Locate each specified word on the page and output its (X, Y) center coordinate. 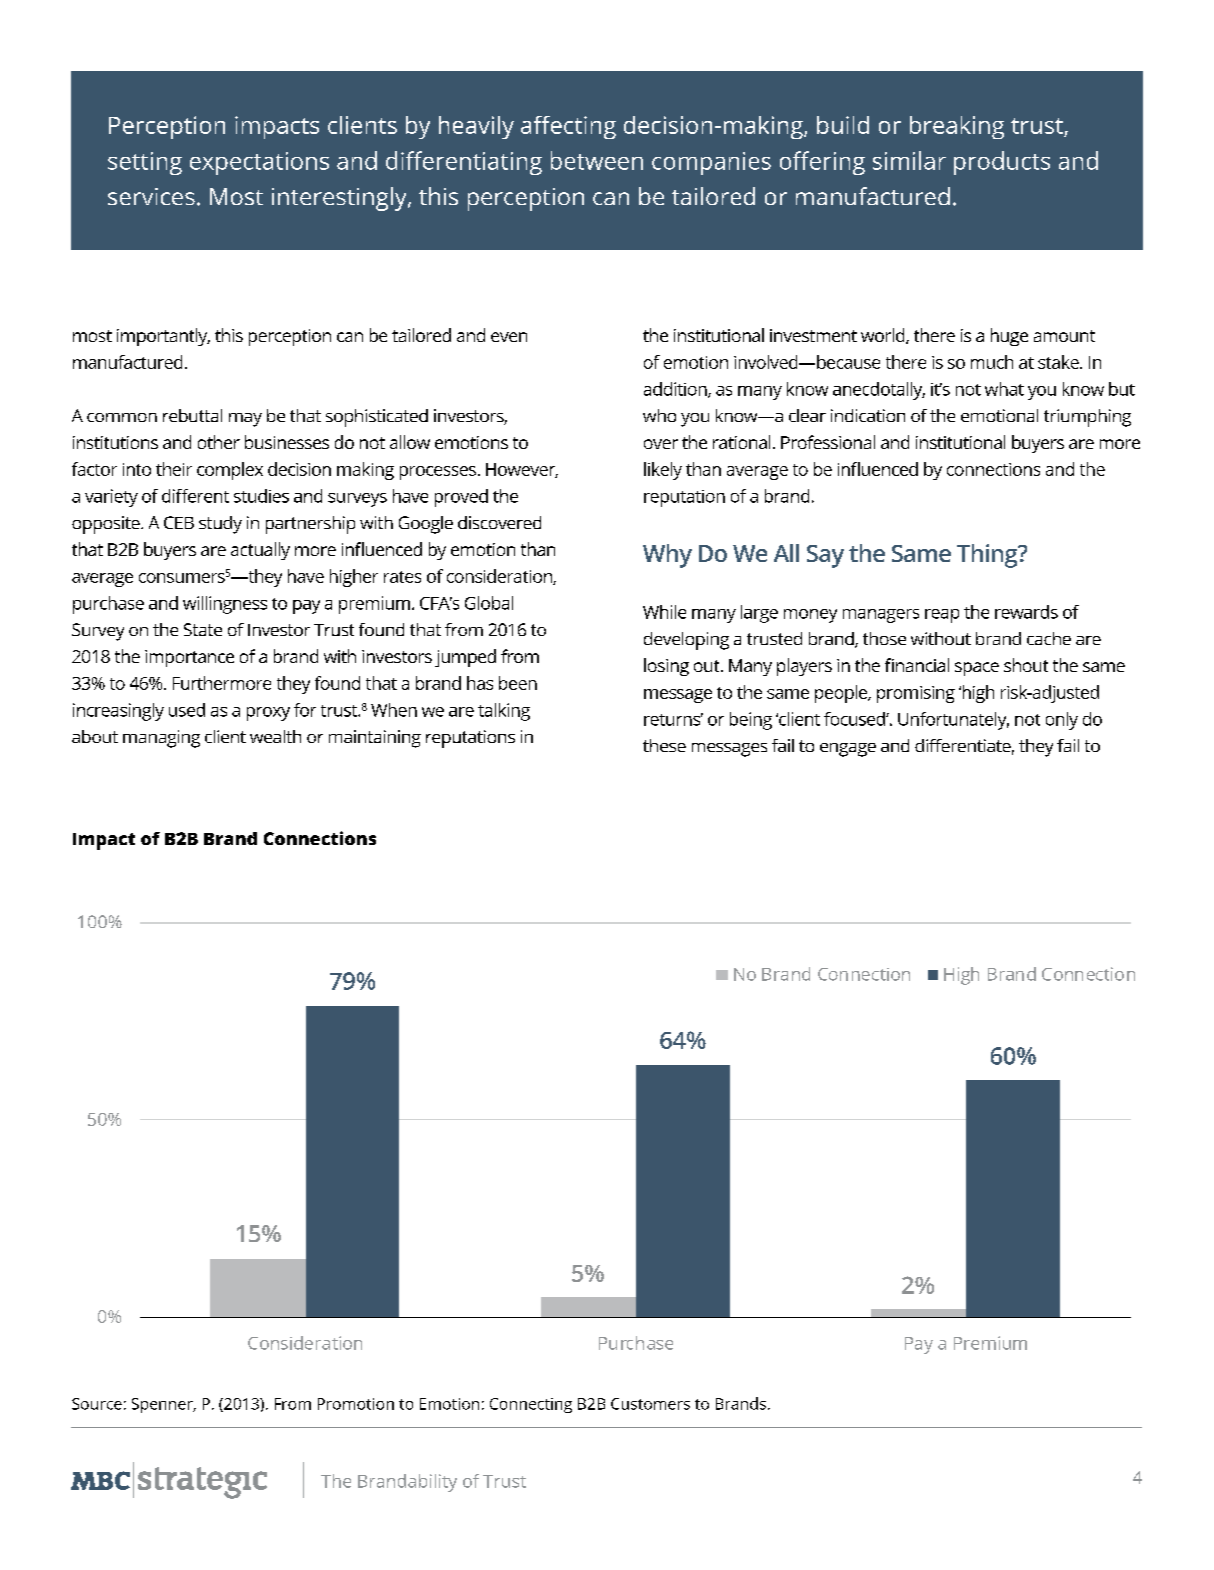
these (664, 745)
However (522, 470)
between (597, 160)
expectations (259, 163)
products (1002, 163)
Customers (650, 1404)
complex (230, 471)
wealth (275, 736)
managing (161, 739)
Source (97, 1404)
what (1004, 389)
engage (848, 750)
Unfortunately (953, 721)
